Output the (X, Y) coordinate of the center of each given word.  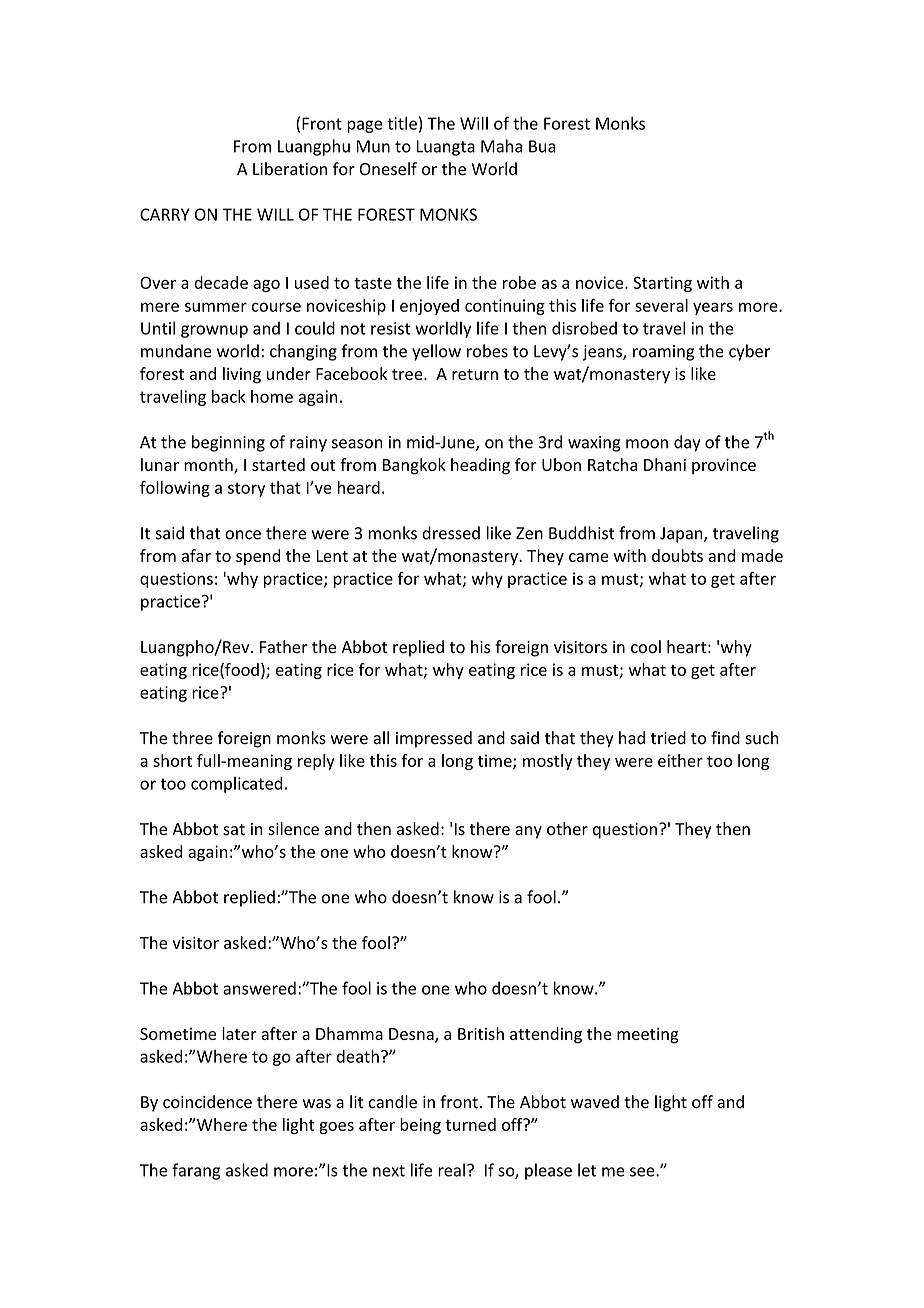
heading (480, 466)
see (643, 1172)
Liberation (290, 169)
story (246, 489)
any (528, 832)
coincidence (207, 1102)
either (680, 760)
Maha (501, 146)
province (724, 466)
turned (470, 1124)
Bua (542, 146)
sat (234, 830)
